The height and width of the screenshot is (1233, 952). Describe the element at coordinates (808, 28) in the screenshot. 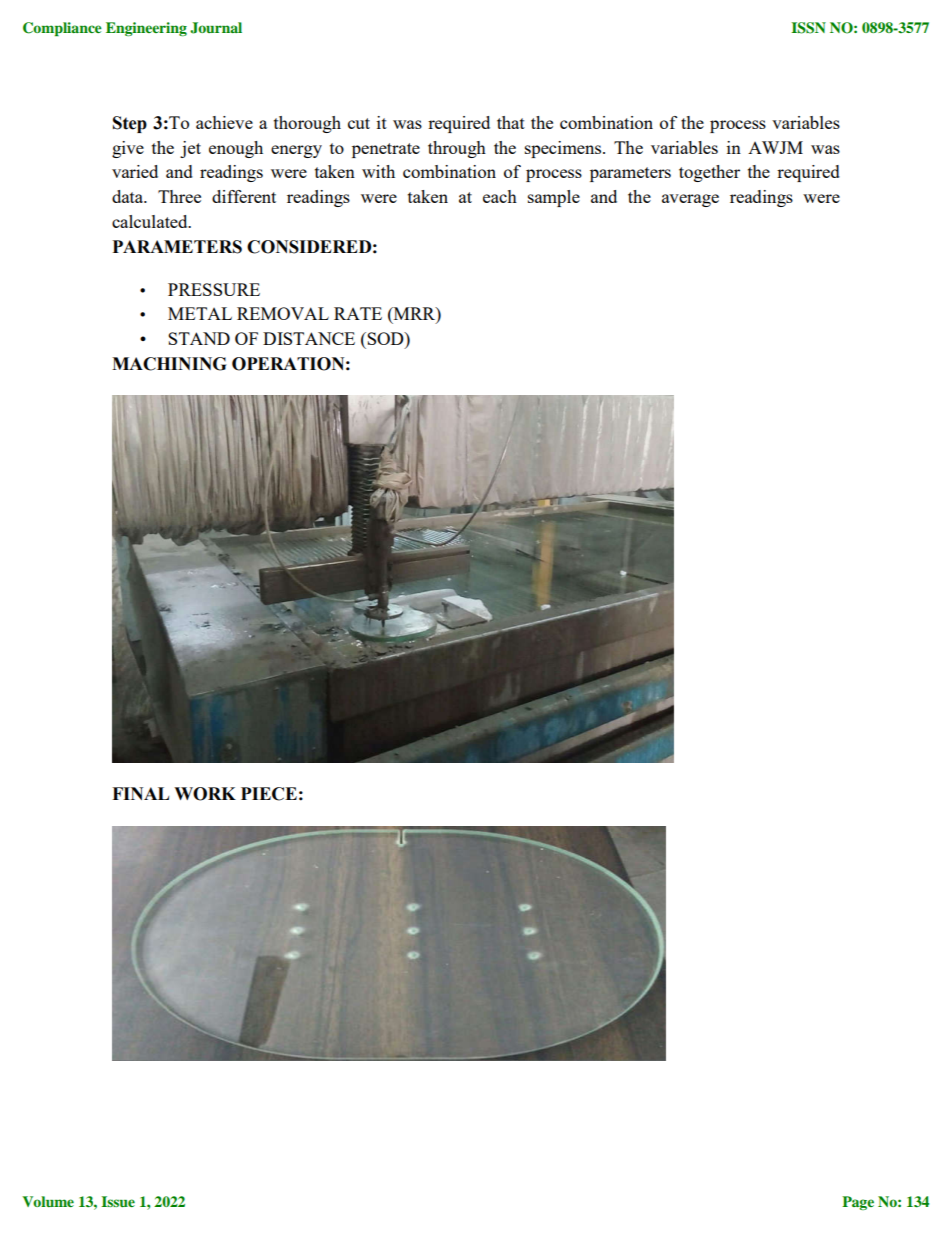

I see `ISSN` at that location.
